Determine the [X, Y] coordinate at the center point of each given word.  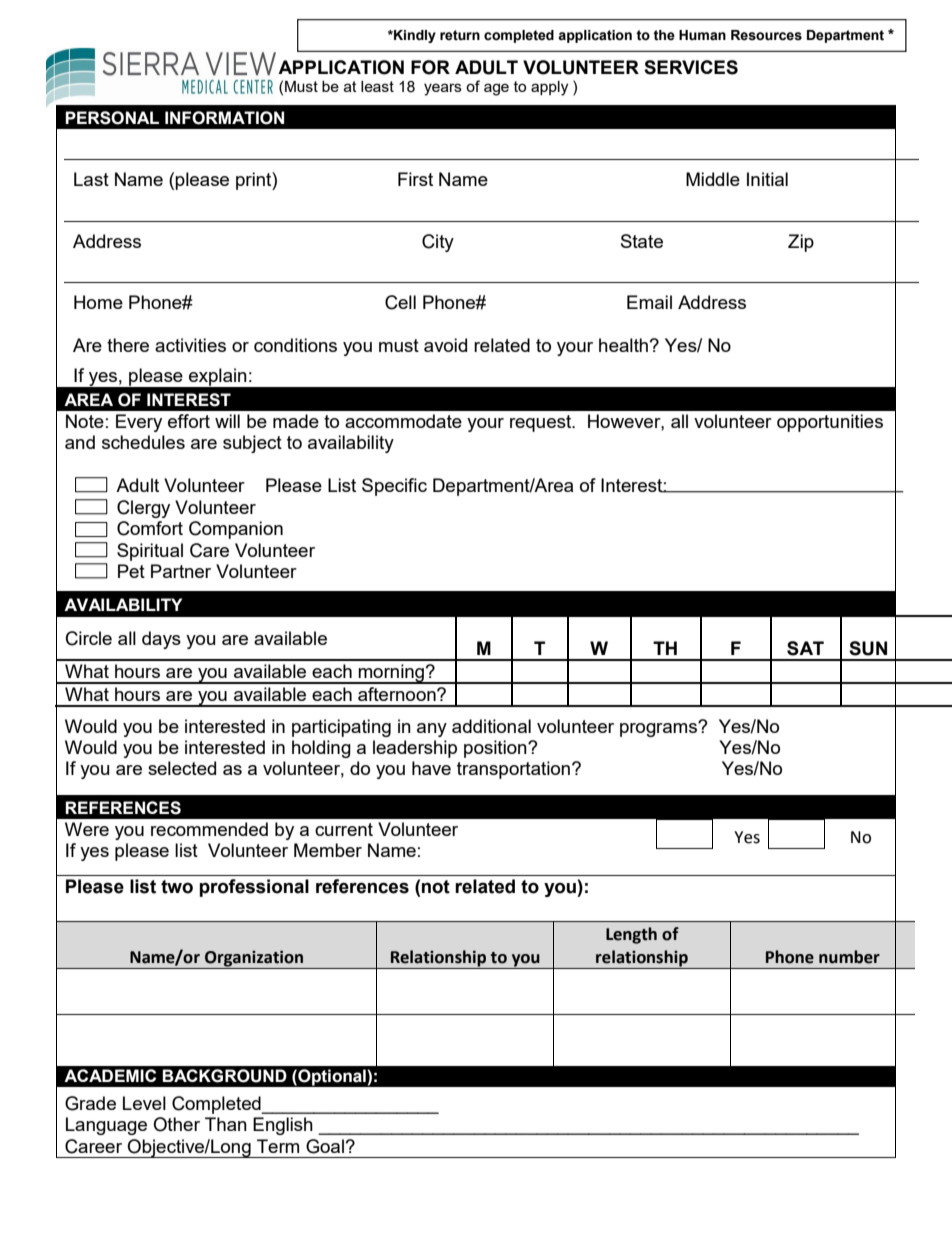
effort [189, 421]
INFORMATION [224, 118]
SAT [805, 648]
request [542, 423]
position [496, 749]
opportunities [830, 423]
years [443, 89]
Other [176, 1124]
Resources [766, 35]
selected [182, 768]
